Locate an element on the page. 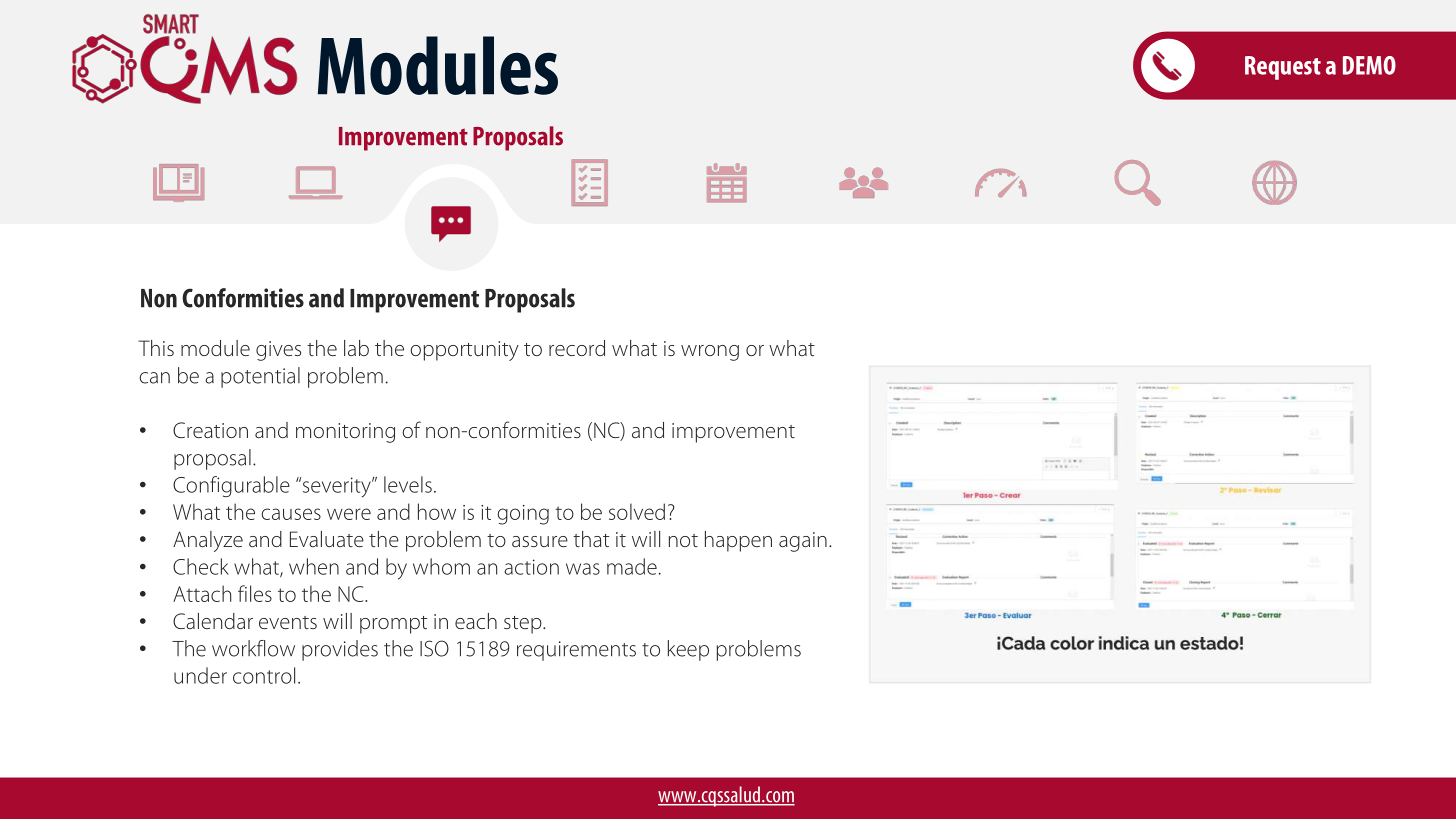  again is located at coordinates (803, 542).
